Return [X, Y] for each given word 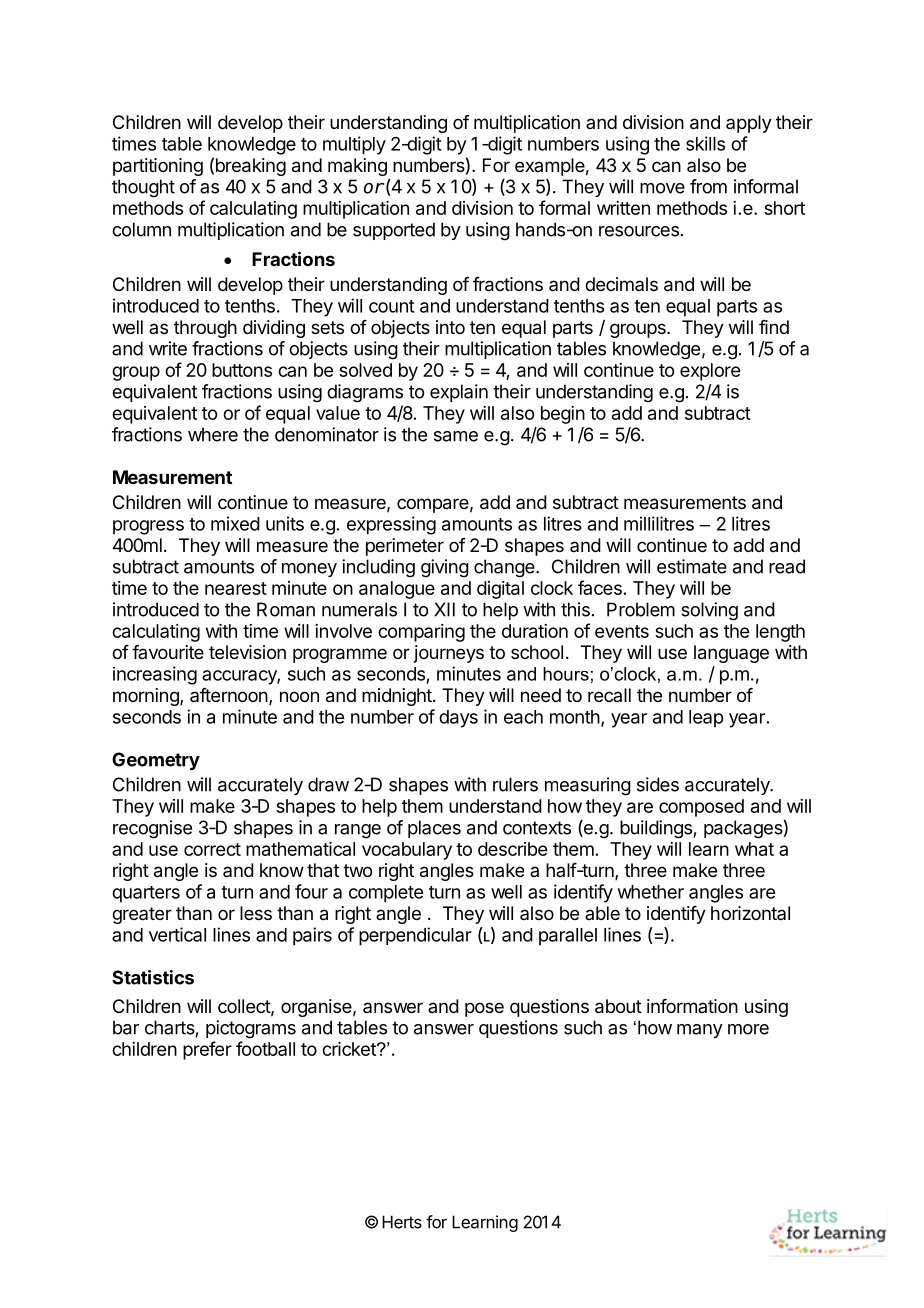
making [357, 167]
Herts [402, 1222]
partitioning [158, 167]
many [700, 1031]
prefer [207, 1050]
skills [705, 143]
